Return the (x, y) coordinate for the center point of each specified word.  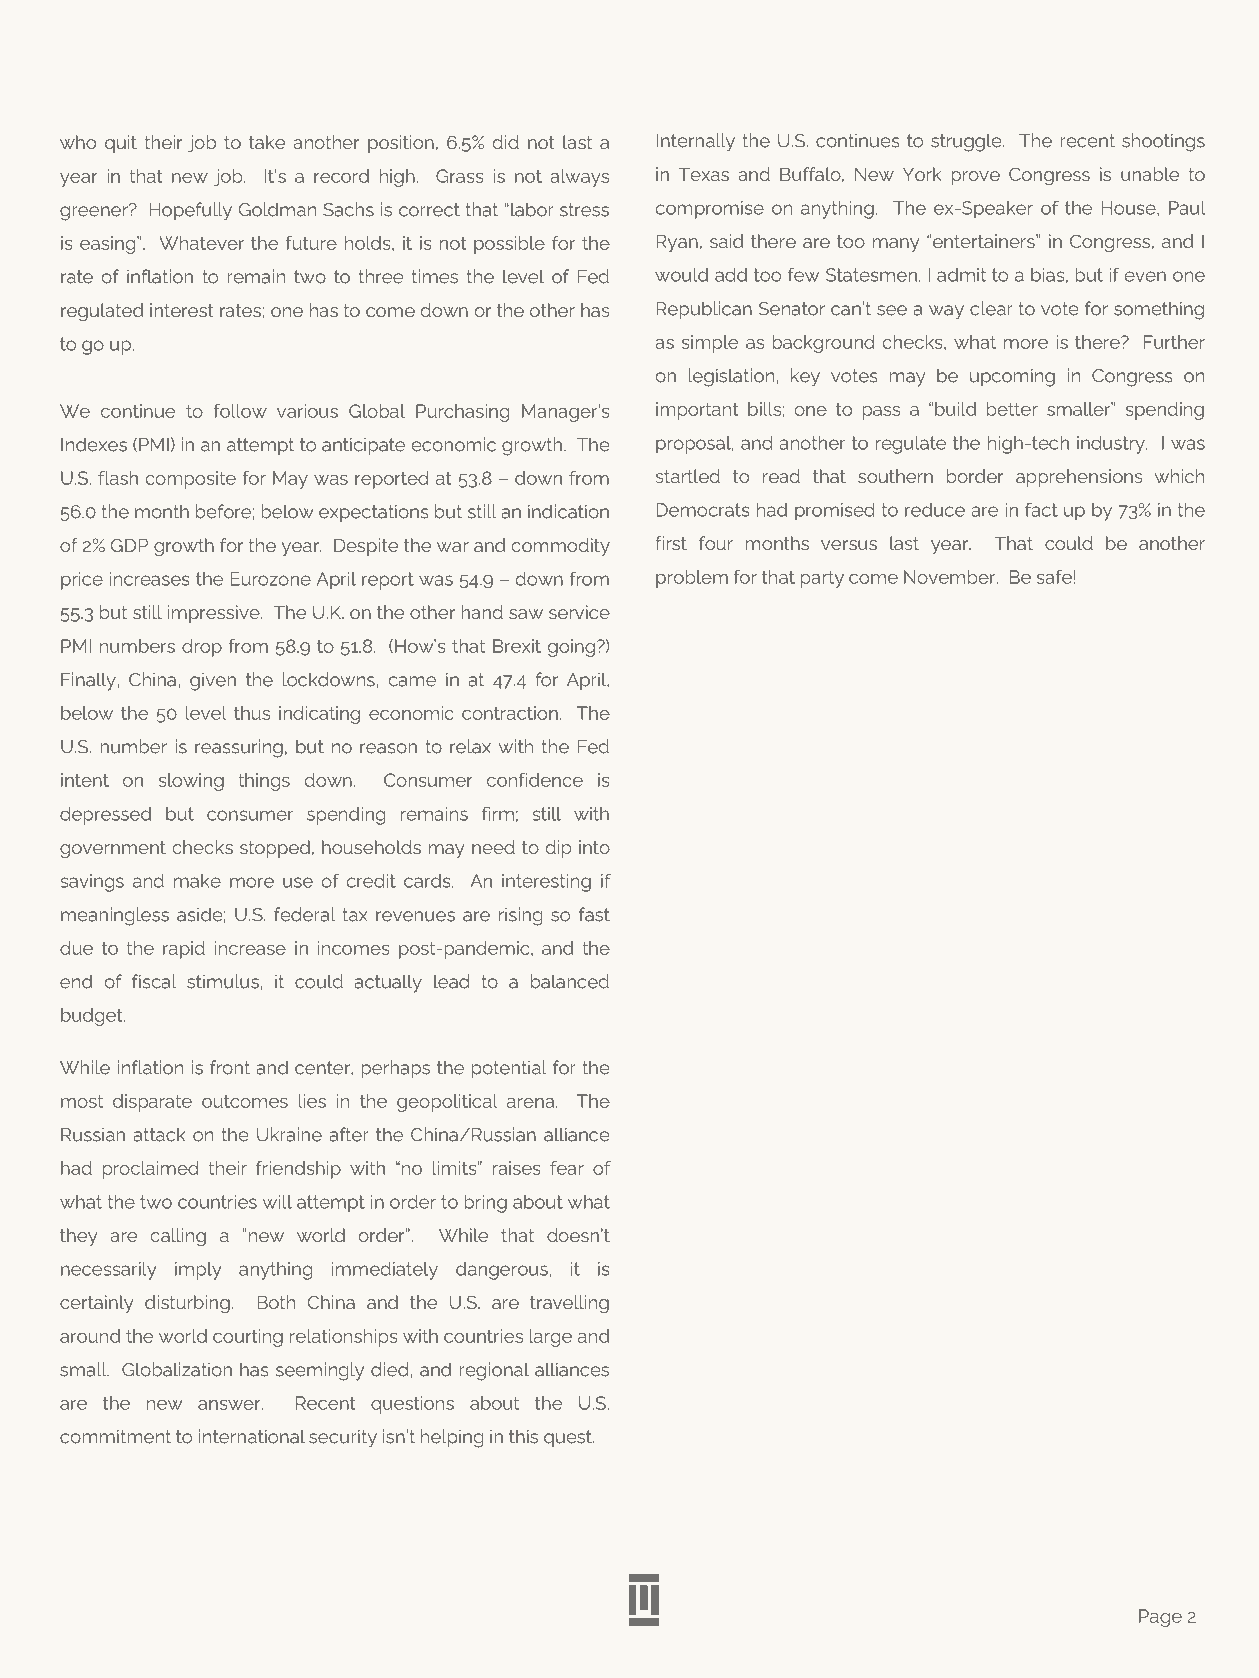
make (197, 881)
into (594, 847)
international (252, 1436)
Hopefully (190, 211)
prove (975, 178)
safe (1054, 577)
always (579, 178)
